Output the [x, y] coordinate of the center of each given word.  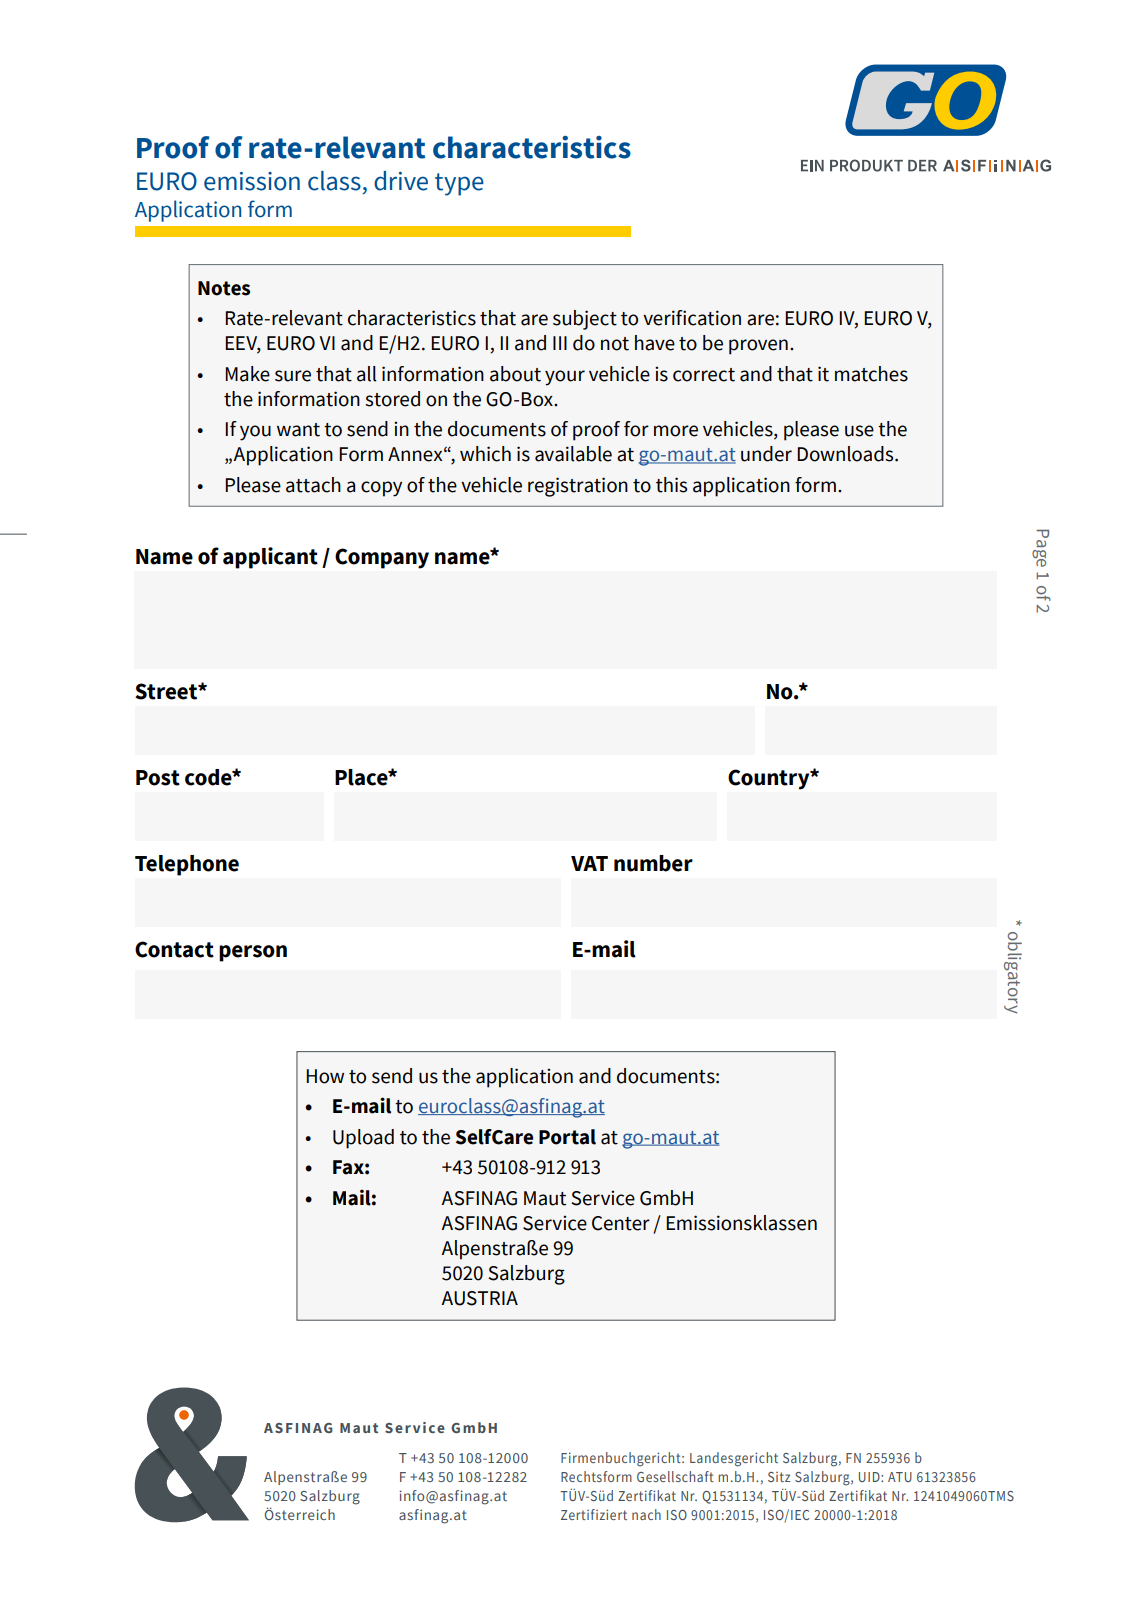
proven [758, 347]
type [459, 184]
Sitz [779, 1477]
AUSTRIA [479, 1298]
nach [646, 1514]
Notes [224, 288]
